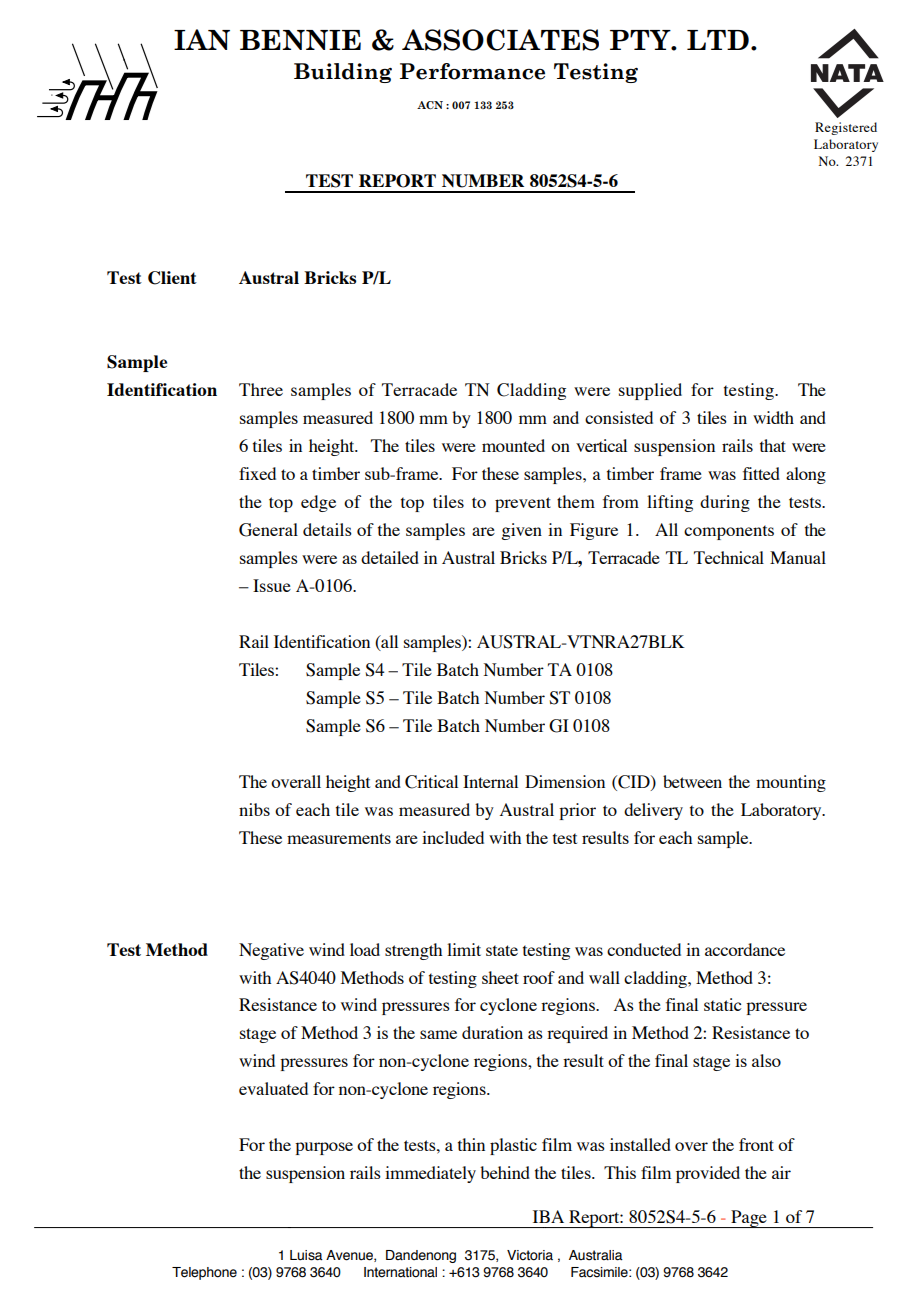  Describe the element at coordinates (300, 40) in the image. I see `BENNIE` at that location.
